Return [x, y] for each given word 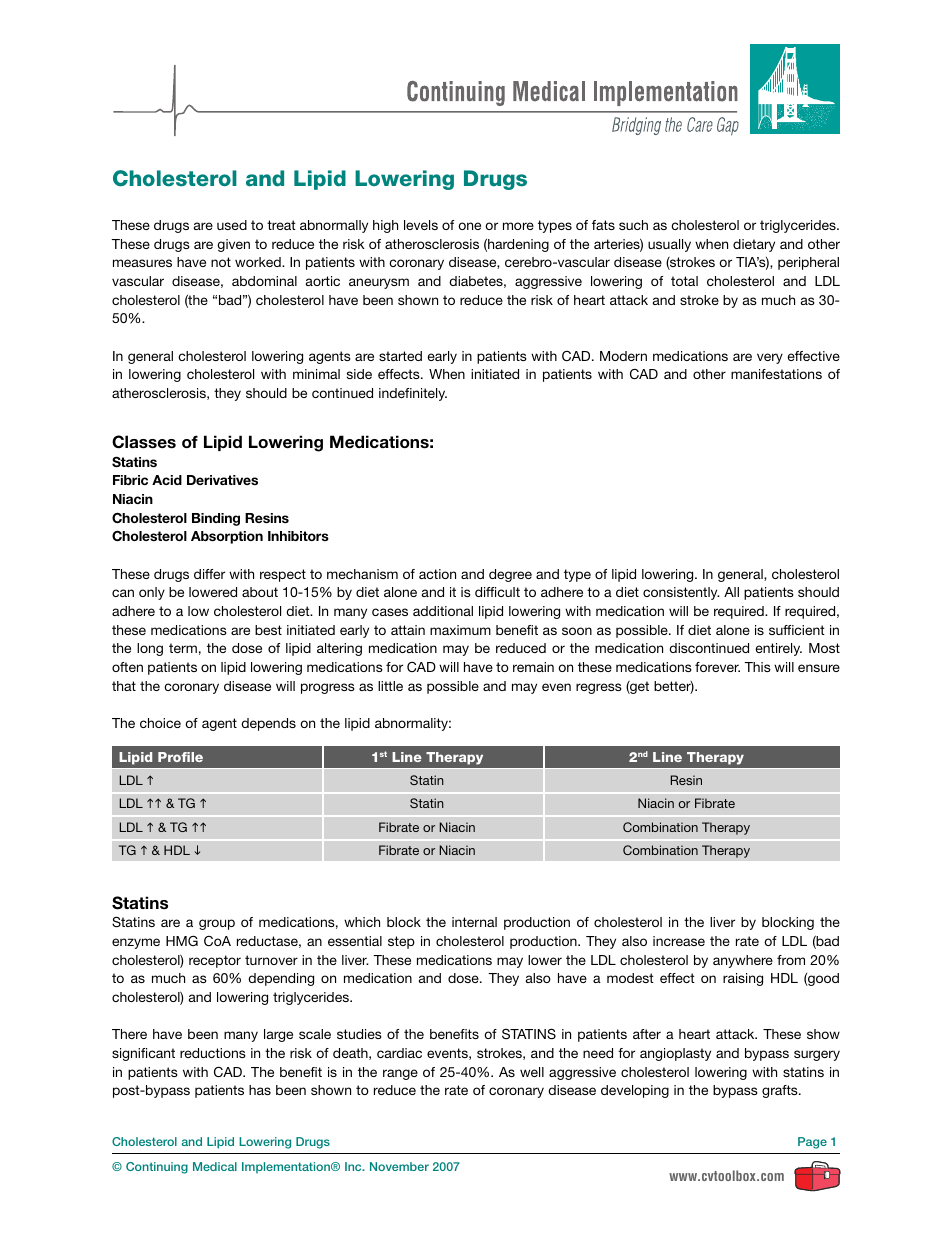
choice [160, 723]
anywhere [743, 961]
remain [533, 667]
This [757, 667]
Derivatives [222, 480]
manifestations [776, 374]
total [684, 281]
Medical [215, 1166]
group [217, 924]
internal [474, 922]
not [221, 262]
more [518, 226]
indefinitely [413, 394]
